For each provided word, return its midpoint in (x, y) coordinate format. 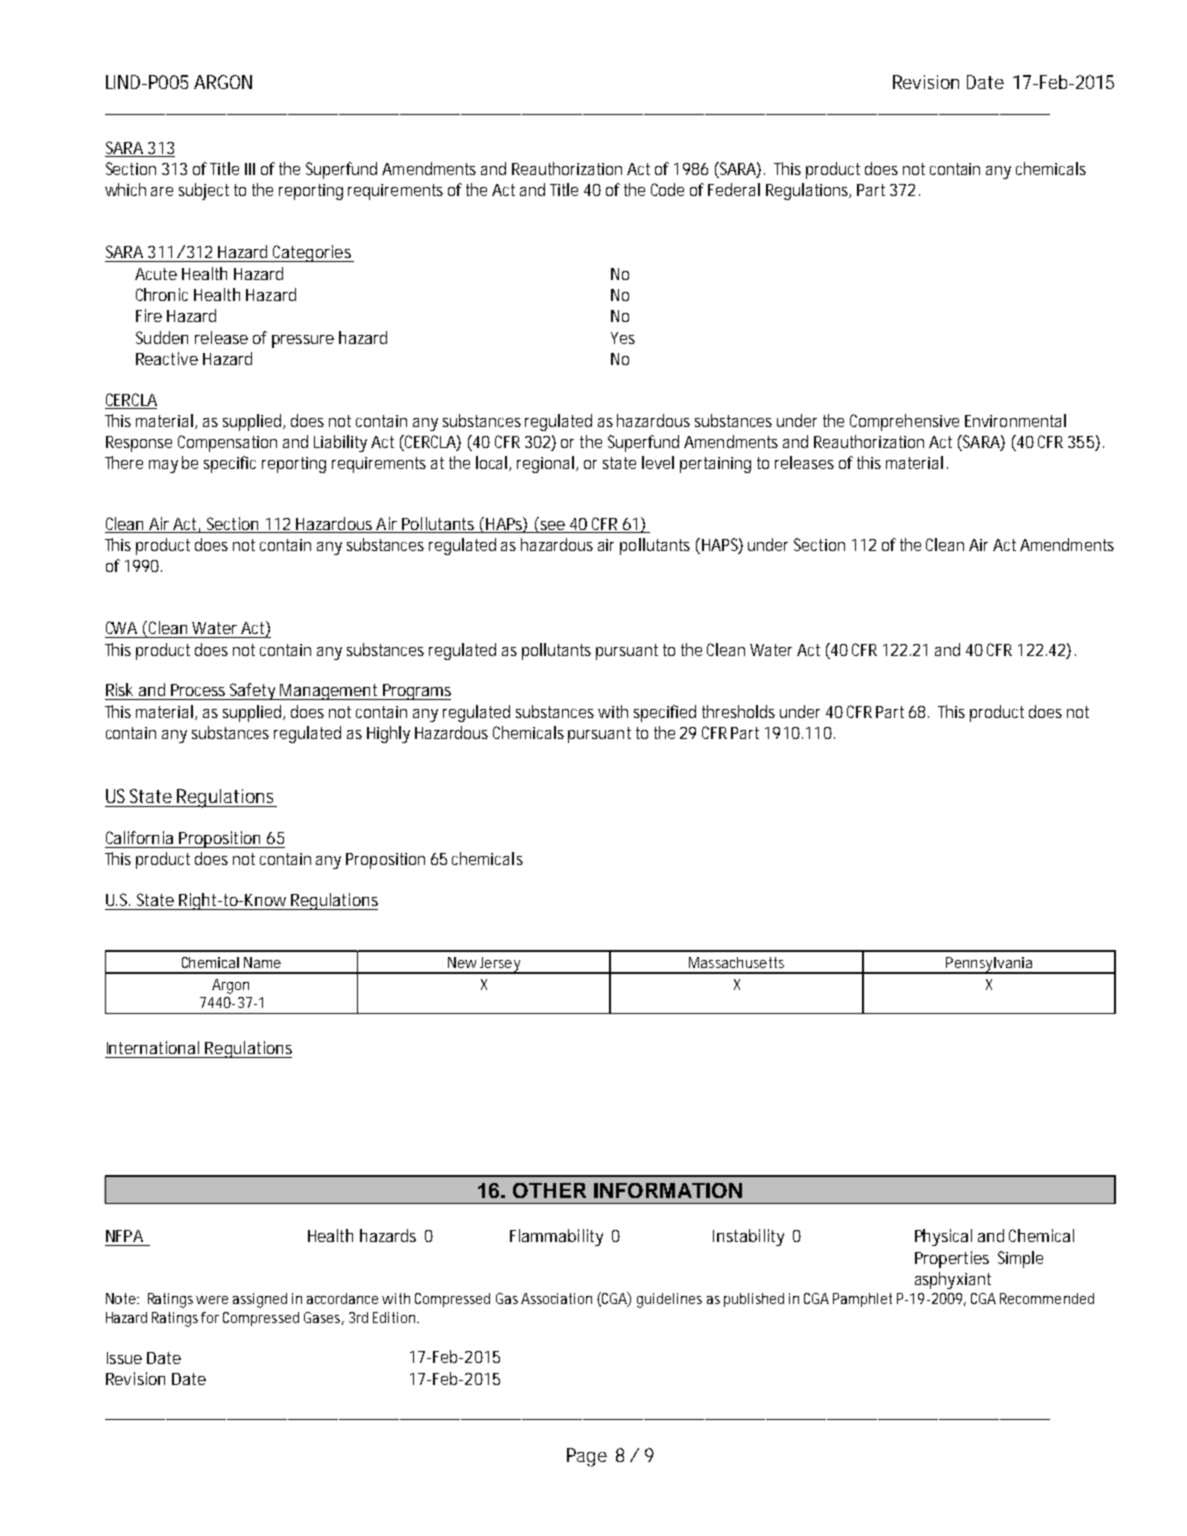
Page (587, 1457)
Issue (124, 1358)
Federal (734, 189)
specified (665, 713)
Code (667, 189)
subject (204, 191)
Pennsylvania (990, 965)
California (139, 837)
